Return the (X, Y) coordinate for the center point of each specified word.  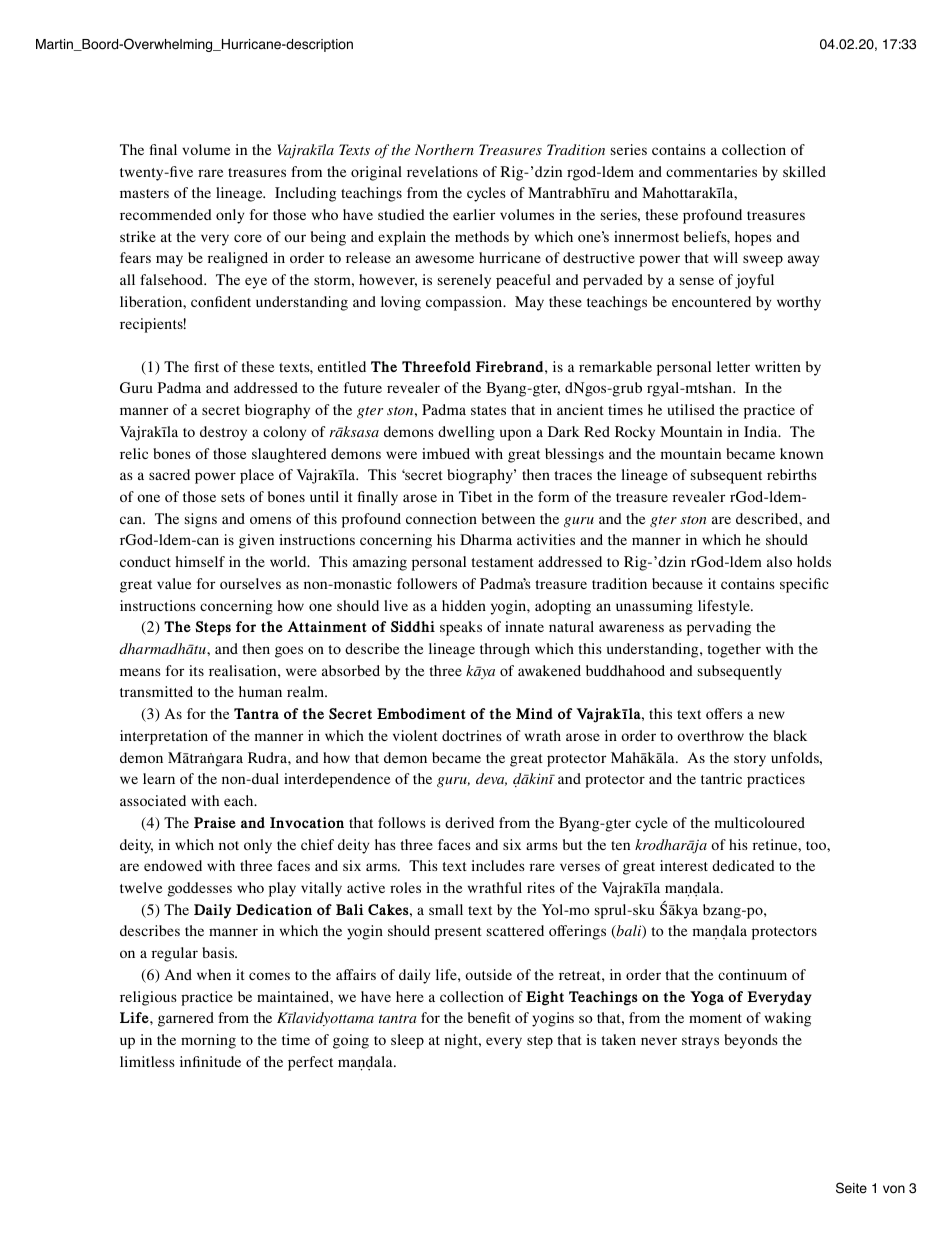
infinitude (210, 1061)
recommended (165, 214)
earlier (474, 214)
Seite (851, 1188)
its (196, 670)
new (772, 715)
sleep (407, 1041)
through (505, 650)
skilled (804, 171)
